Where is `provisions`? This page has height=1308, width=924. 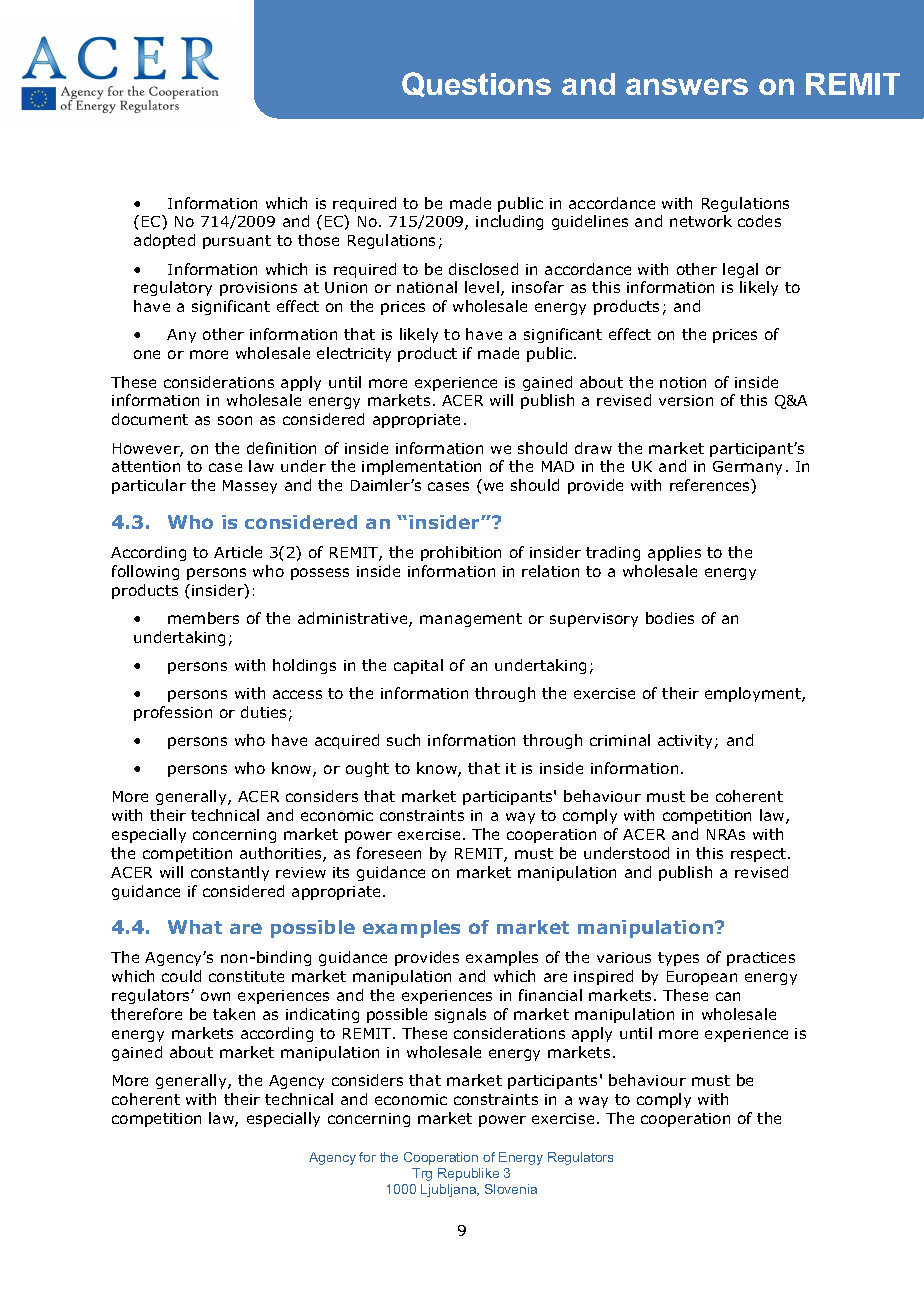 provisions is located at coordinates (258, 289).
